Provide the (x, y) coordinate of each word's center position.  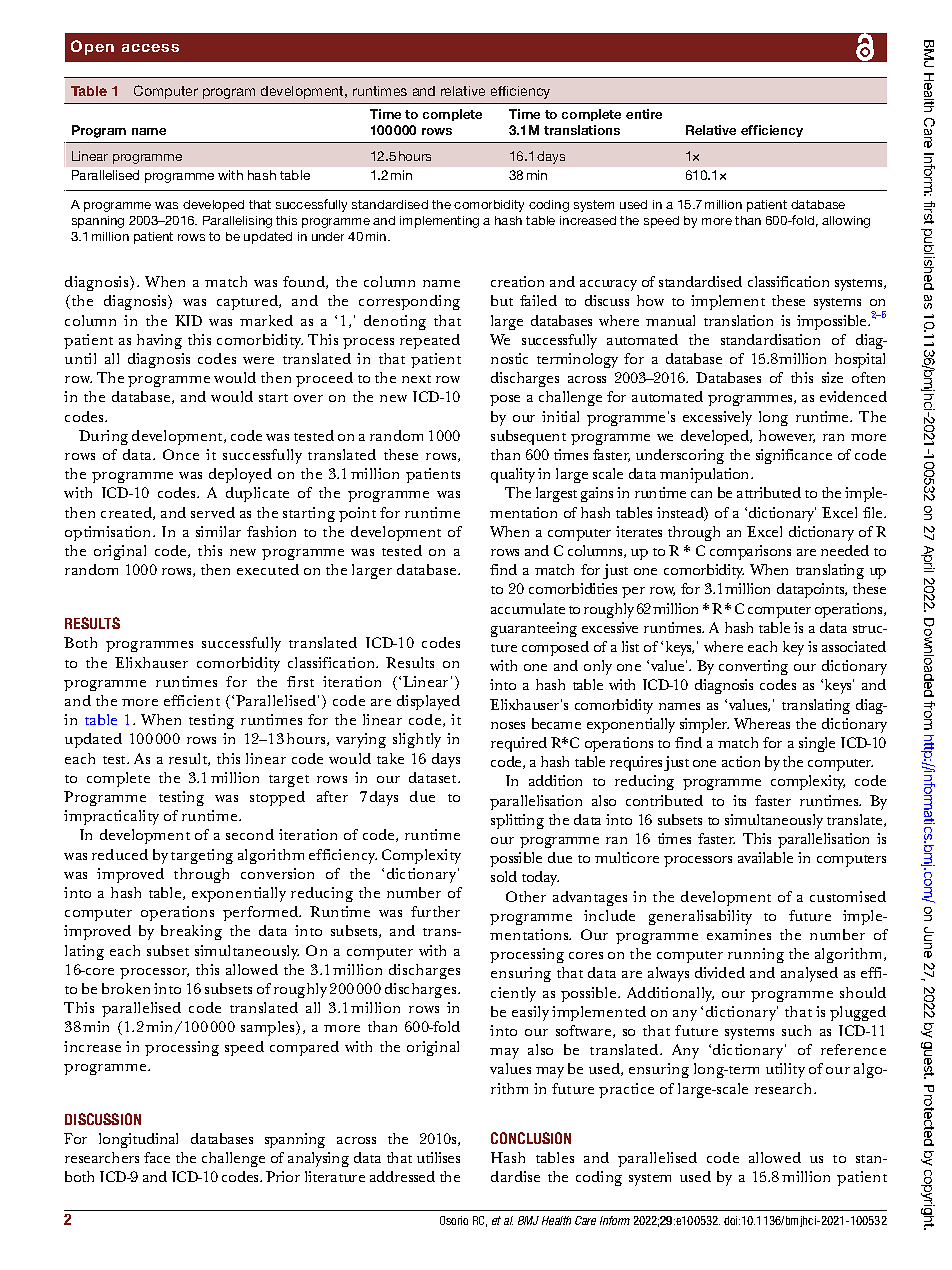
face (157, 1157)
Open (92, 47)
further (435, 911)
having (159, 341)
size (832, 377)
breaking (191, 932)
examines (739, 934)
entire (644, 114)
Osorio (454, 1220)
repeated (430, 341)
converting (753, 667)
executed (268, 569)
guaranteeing (534, 629)
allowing (846, 222)
